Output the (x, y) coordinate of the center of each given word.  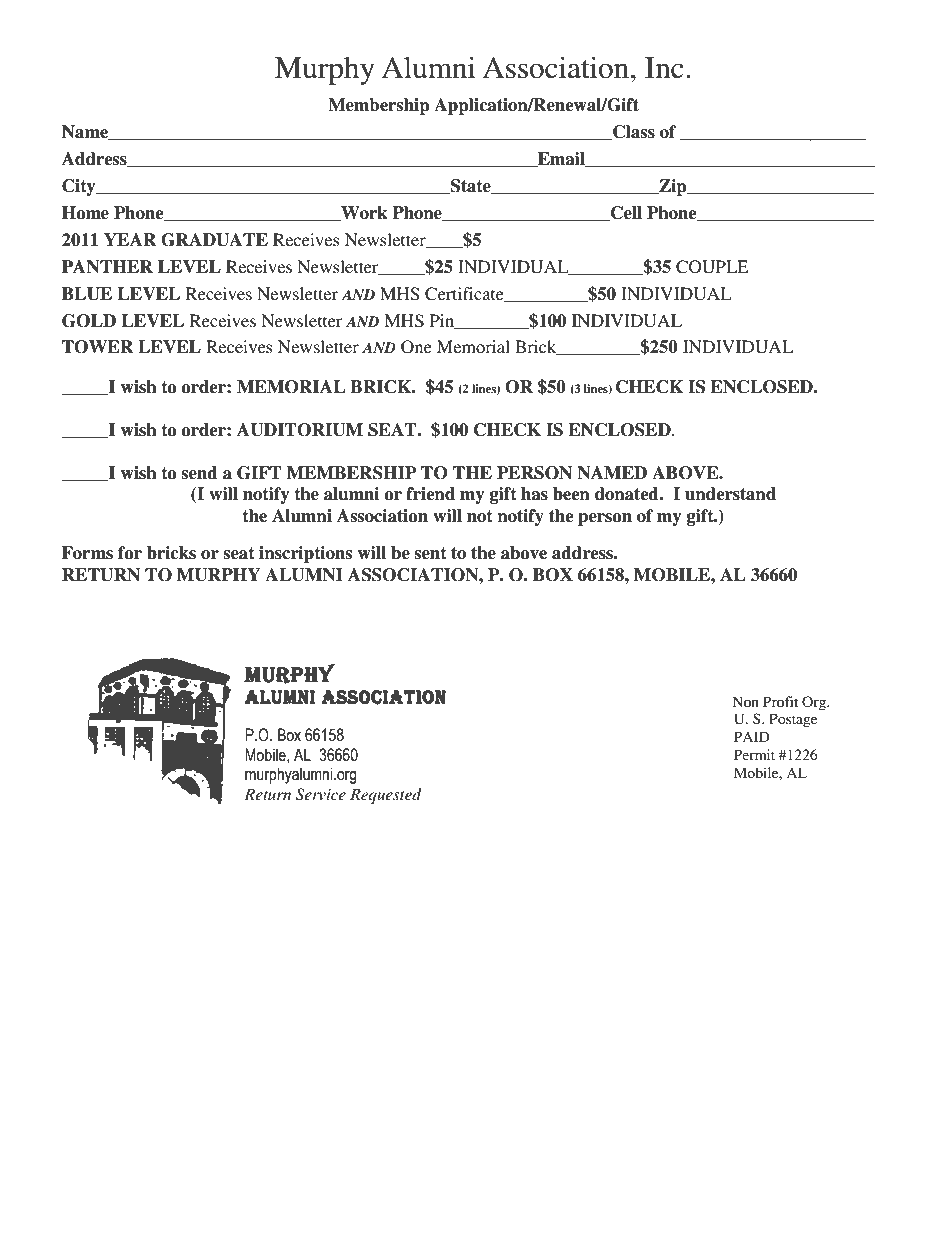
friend (430, 494)
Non (746, 701)
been (571, 494)
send (199, 473)
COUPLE (712, 267)
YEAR (130, 239)
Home (85, 213)
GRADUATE (214, 240)
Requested (386, 796)
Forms (87, 553)
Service (321, 794)
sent (430, 553)
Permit (754, 754)
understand (730, 494)
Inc (664, 68)
